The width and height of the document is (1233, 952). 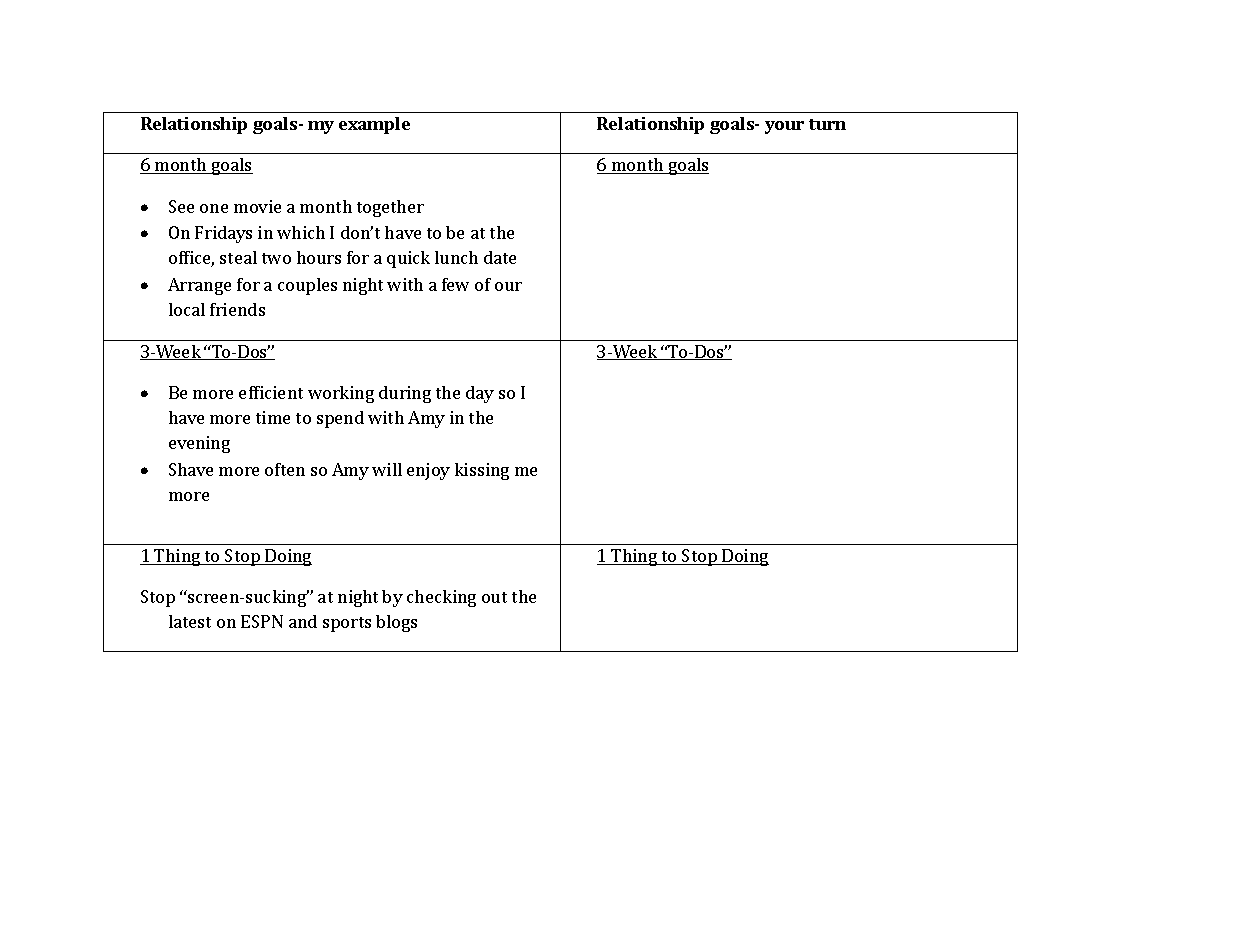 What do you see at coordinates (262, 621) in the document?
I see `ESPN` at bounding box center [262, 621].
